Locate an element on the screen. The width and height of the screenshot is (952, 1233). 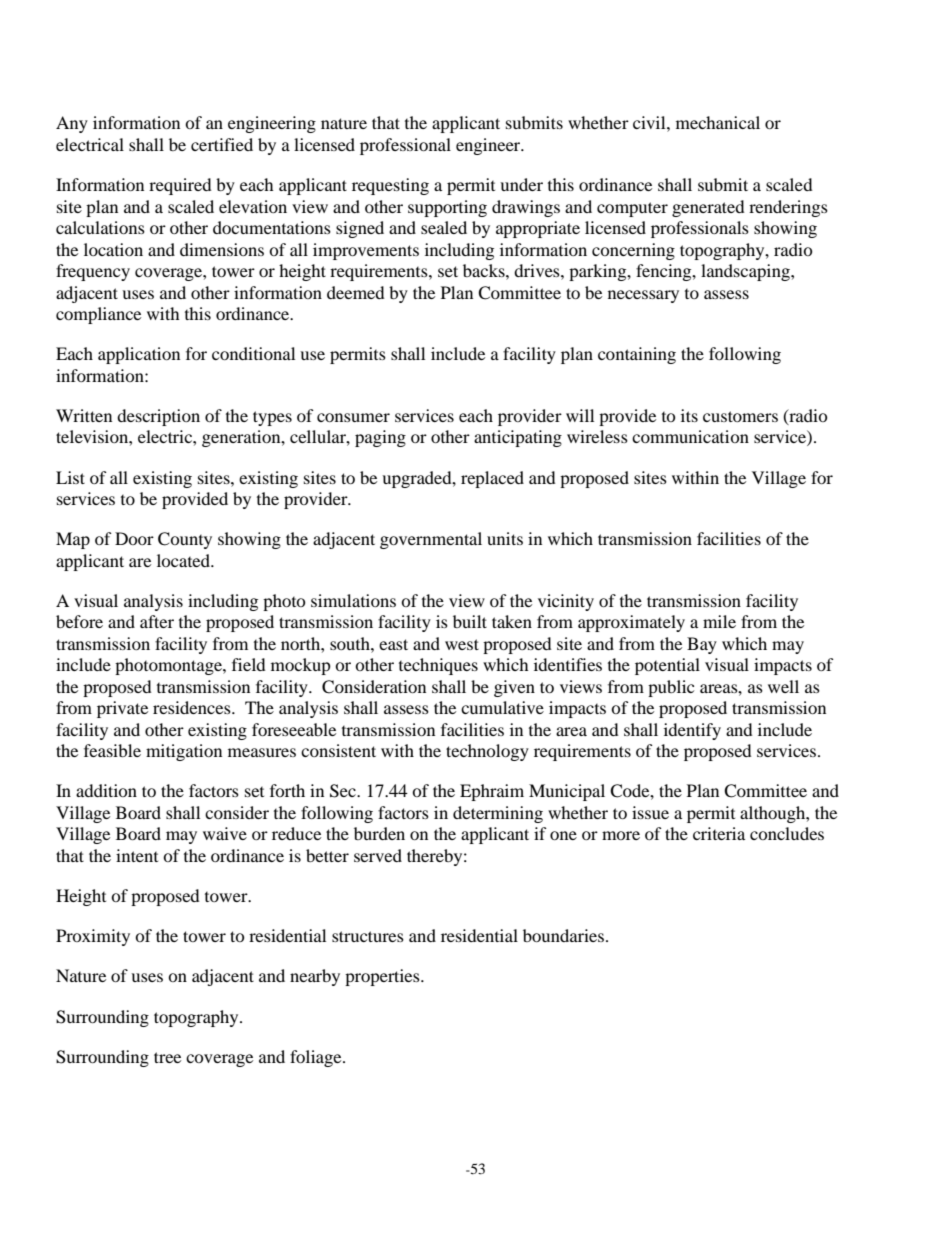
mechanical is located at coordinates (718, 122).
